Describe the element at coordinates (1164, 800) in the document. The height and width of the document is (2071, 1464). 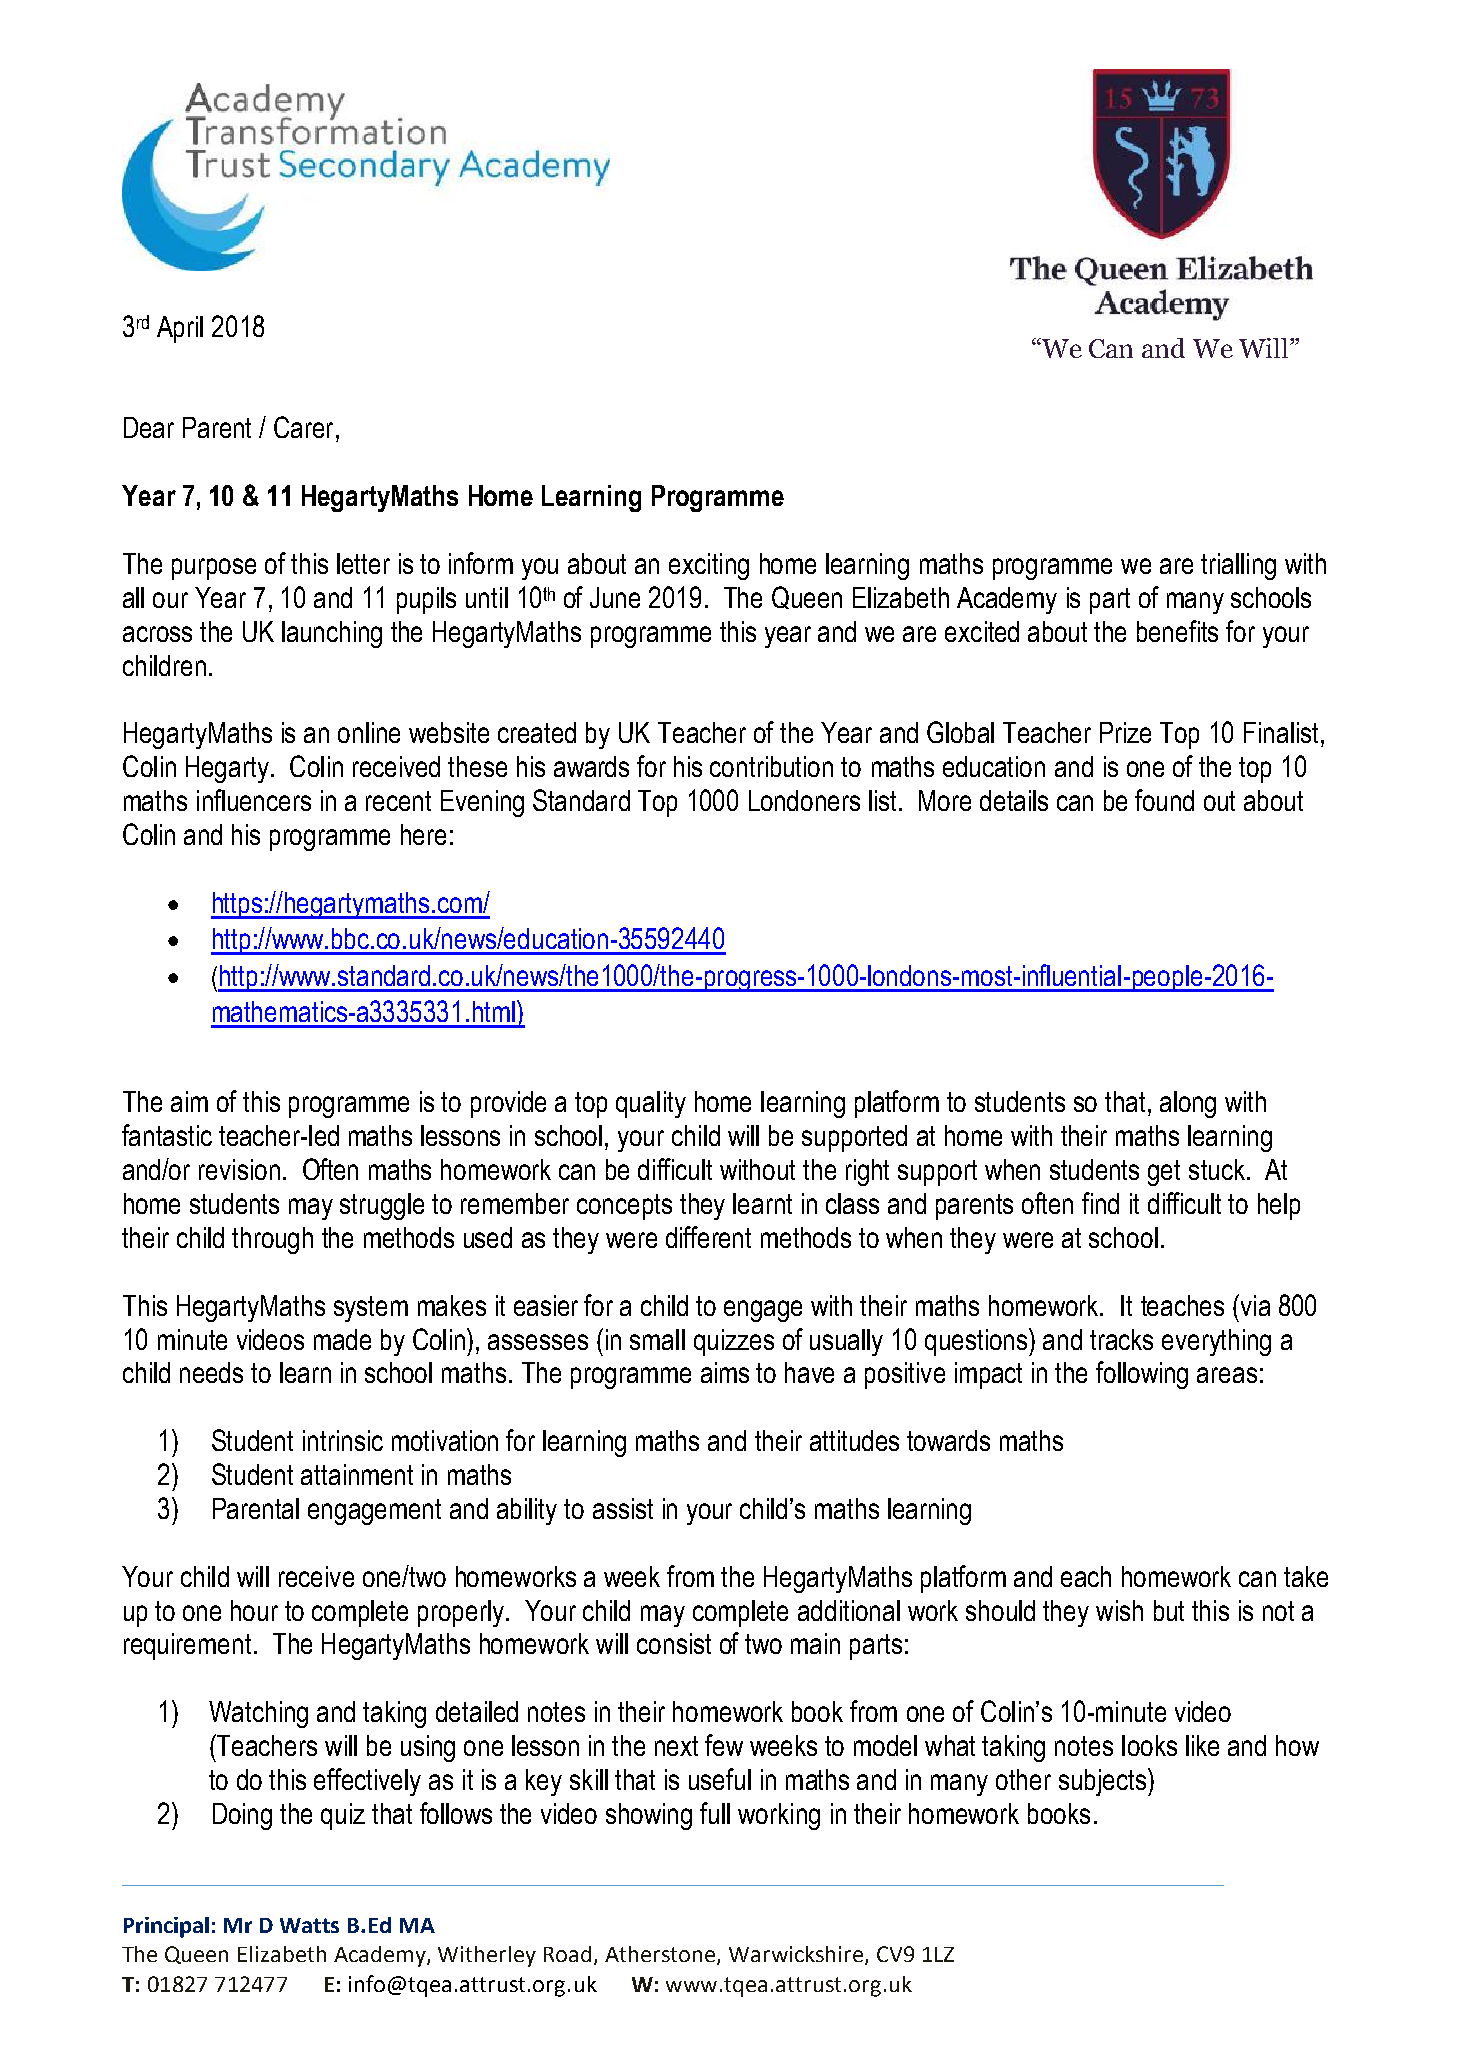
I see `found` at that location.
